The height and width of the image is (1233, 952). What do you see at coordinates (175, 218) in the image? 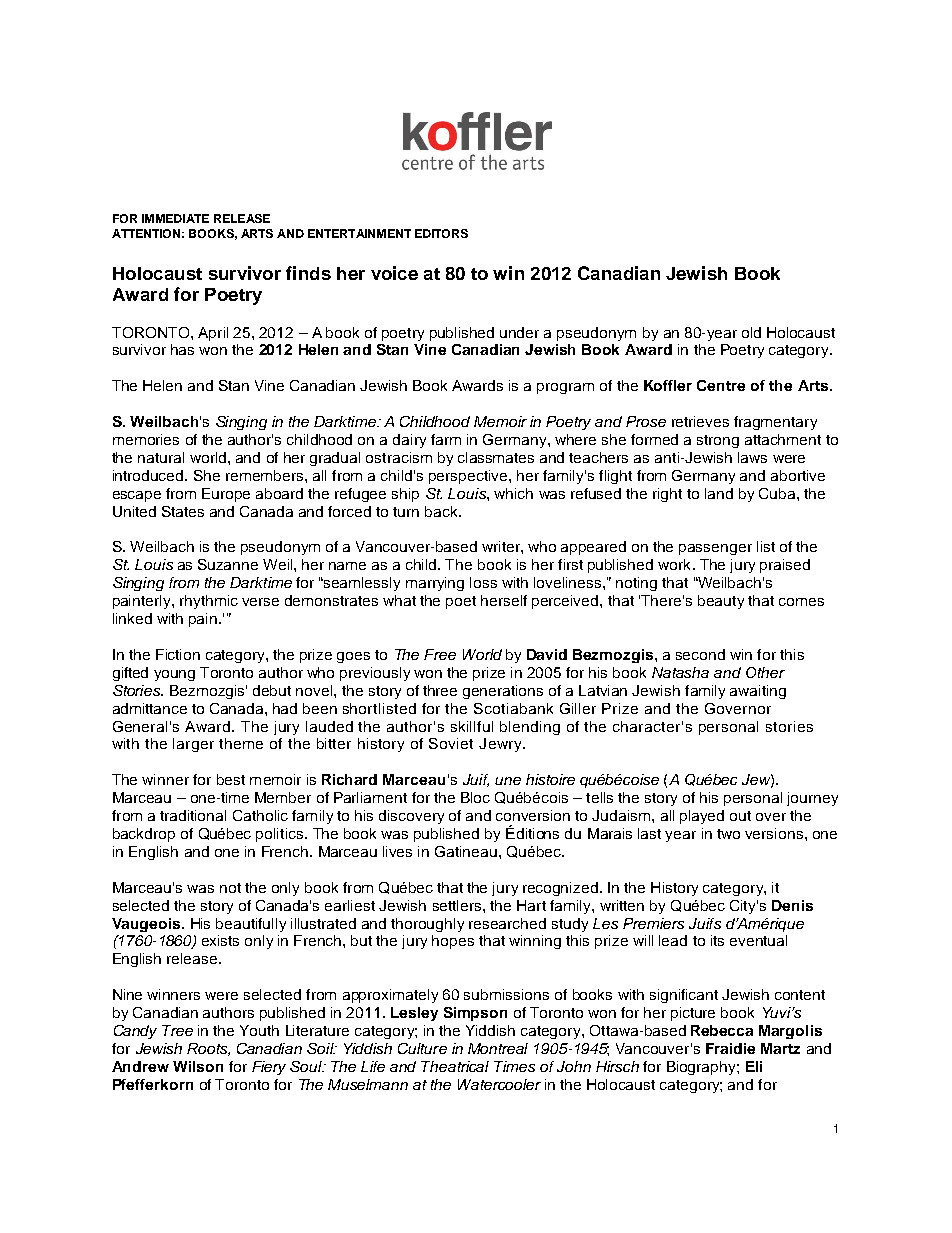
I see `IMMEDIATE` at bounding box center [175, 218].
